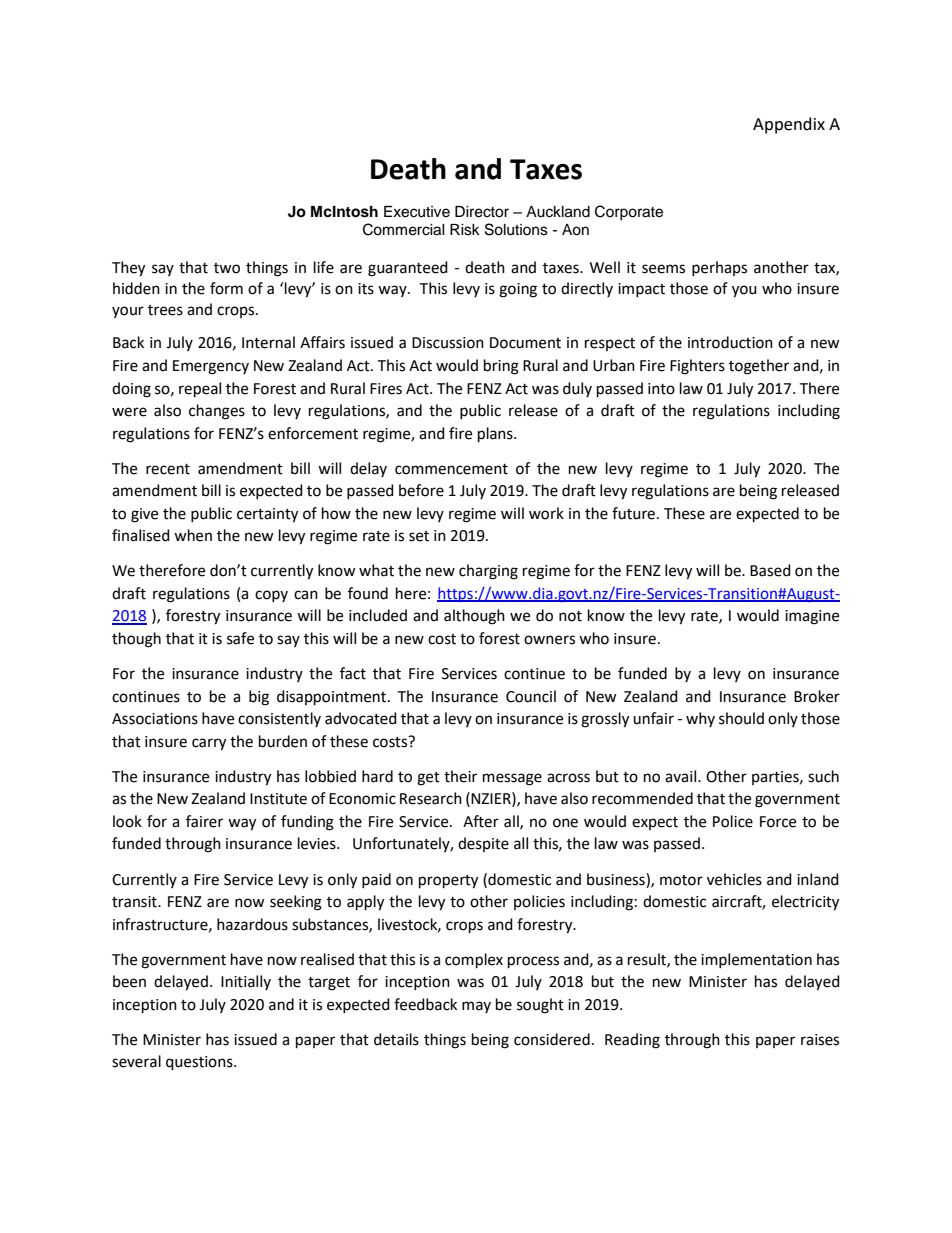  What do you see at coordinates (460, 776) in the screenshot?
I see `their` at bounding box center [460, 776].
